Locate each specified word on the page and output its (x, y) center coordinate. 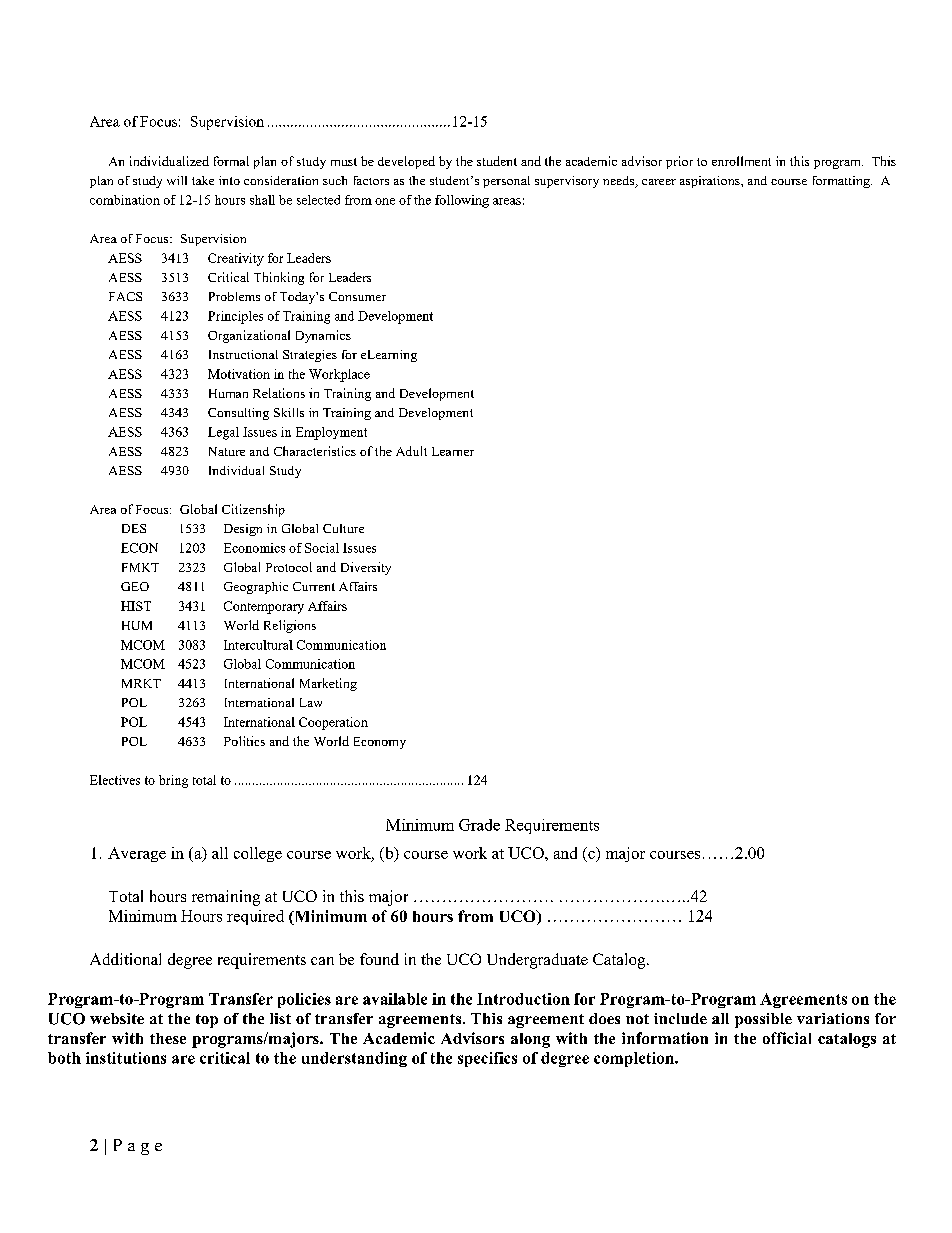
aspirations (711, 182)
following (462, 201)
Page (138, 1147)
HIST (136, 606)
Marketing (328, 684)
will (177, 180)
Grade (479, 825)
